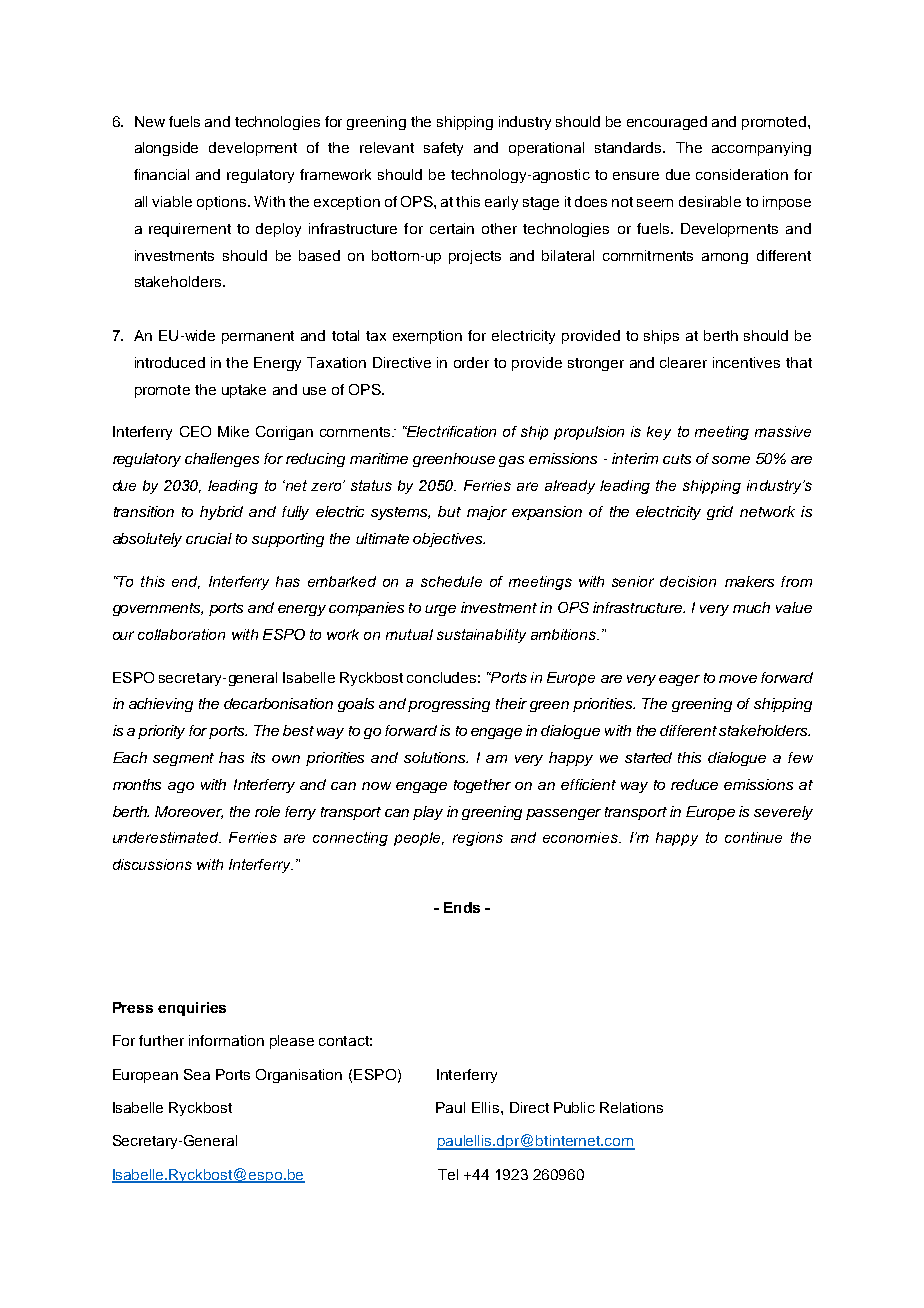 This screenshot has width=924, height=1308. Describe the element at coordinates (751, 607) in the screenshot. I see `much` at that location.
